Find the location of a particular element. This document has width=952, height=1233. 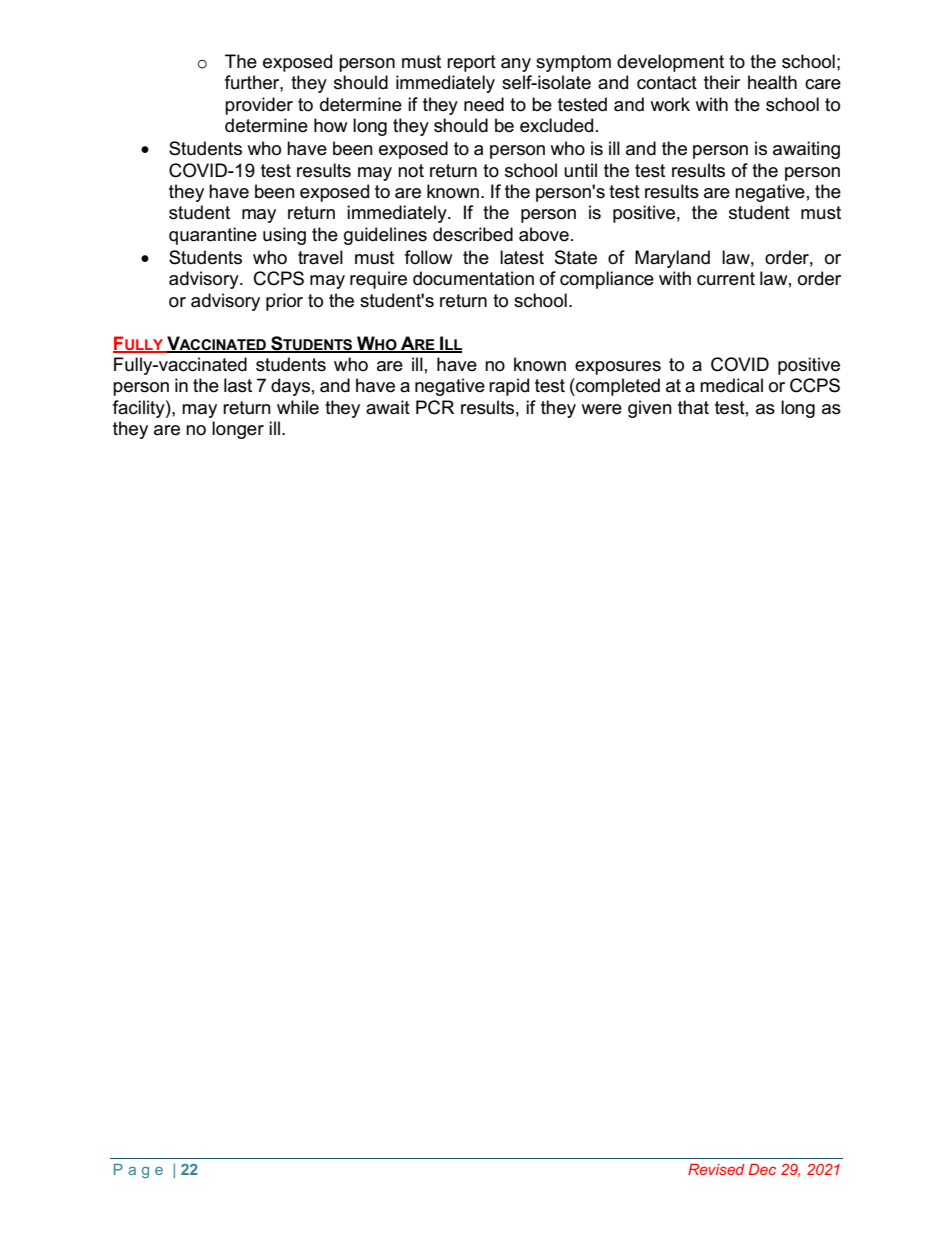

rapid is located at coordinates (509, 387).
